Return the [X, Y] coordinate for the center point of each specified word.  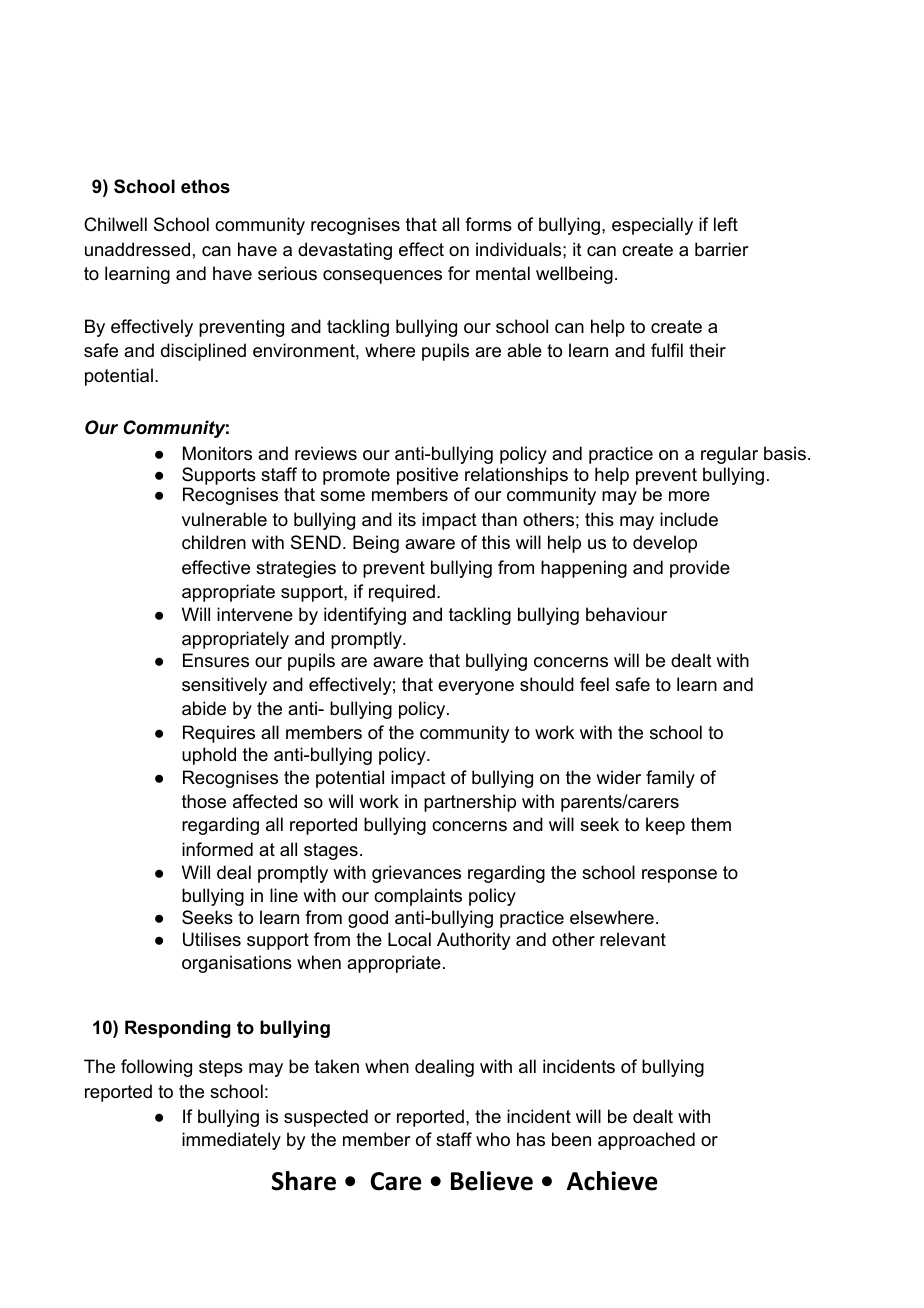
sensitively [224, 686]
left [726, 224]
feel [594, 684]
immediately [231, 1141]
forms [488, 224]
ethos [205, 186]
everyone [476, 688]
